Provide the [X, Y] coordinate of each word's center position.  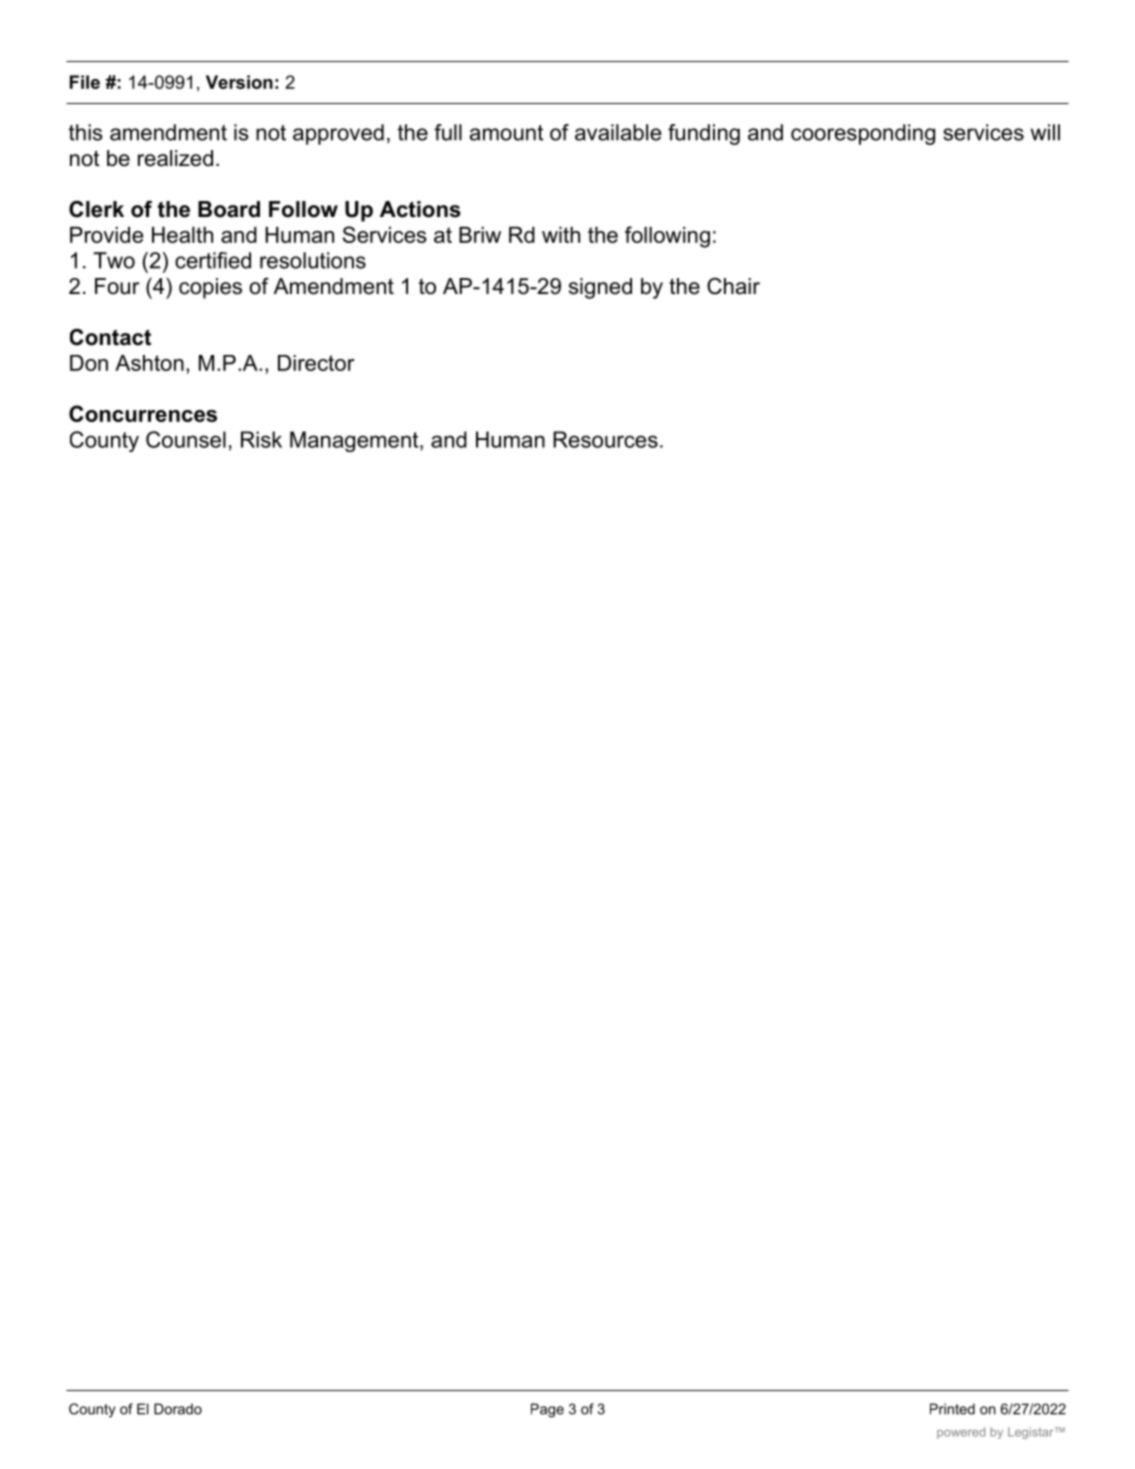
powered [961, 1433]
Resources [605, 439]
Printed [952, 1409]
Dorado [178, 1409]
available [618, 132]
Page [547, 1410]
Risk [261, 439]
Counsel [186, 439]
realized [175, 158]
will [1045, 132]
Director [316, 363]
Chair [733, 286]
